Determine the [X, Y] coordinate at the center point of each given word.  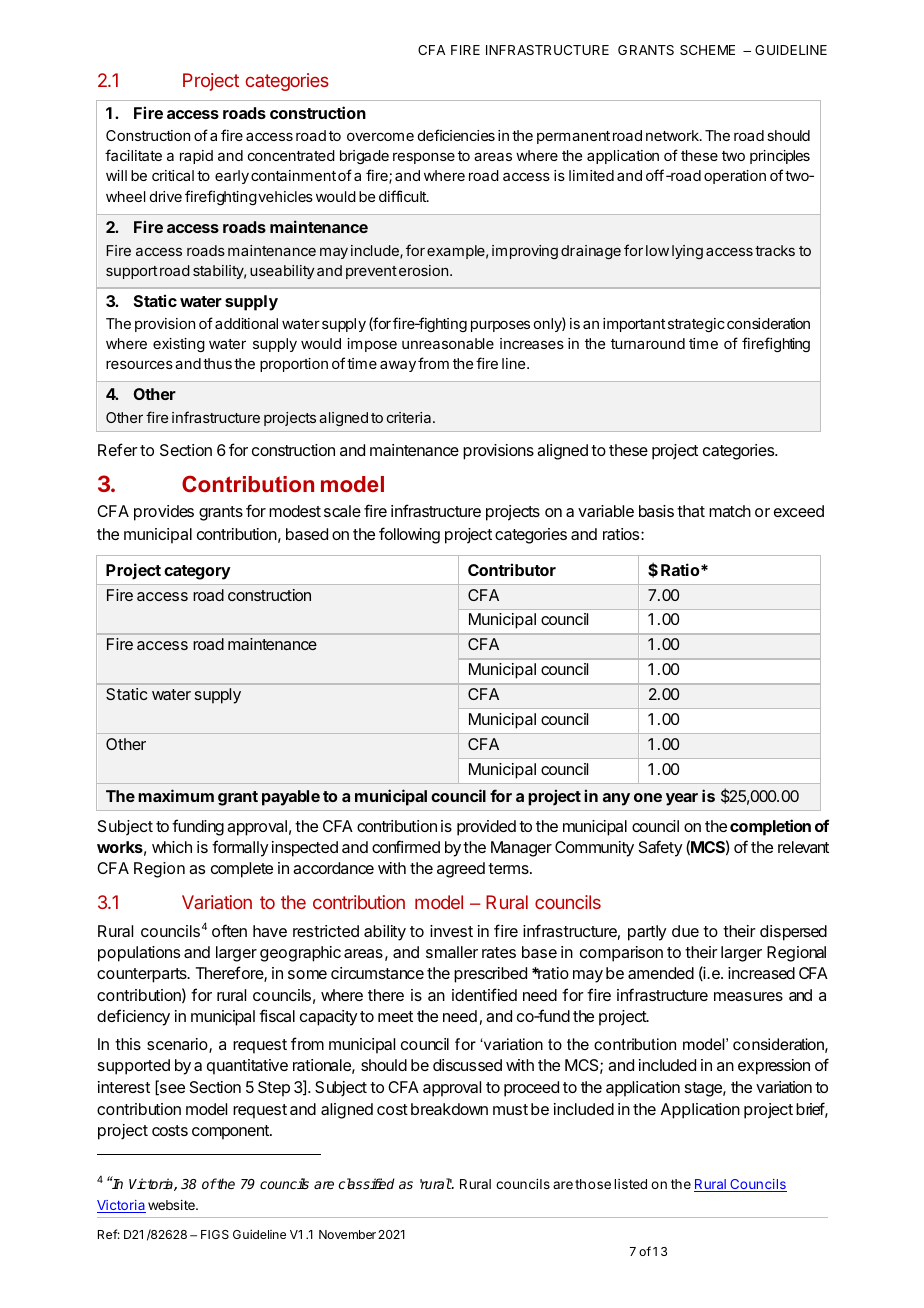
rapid [196, 157]
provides [164, 513]
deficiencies [456, 135]
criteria [410, 417]
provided [486, 828]
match [730, 511]
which [172, 847]
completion [770, 827]
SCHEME [707, 50]
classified [366, 1183]
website [172, 1205]
